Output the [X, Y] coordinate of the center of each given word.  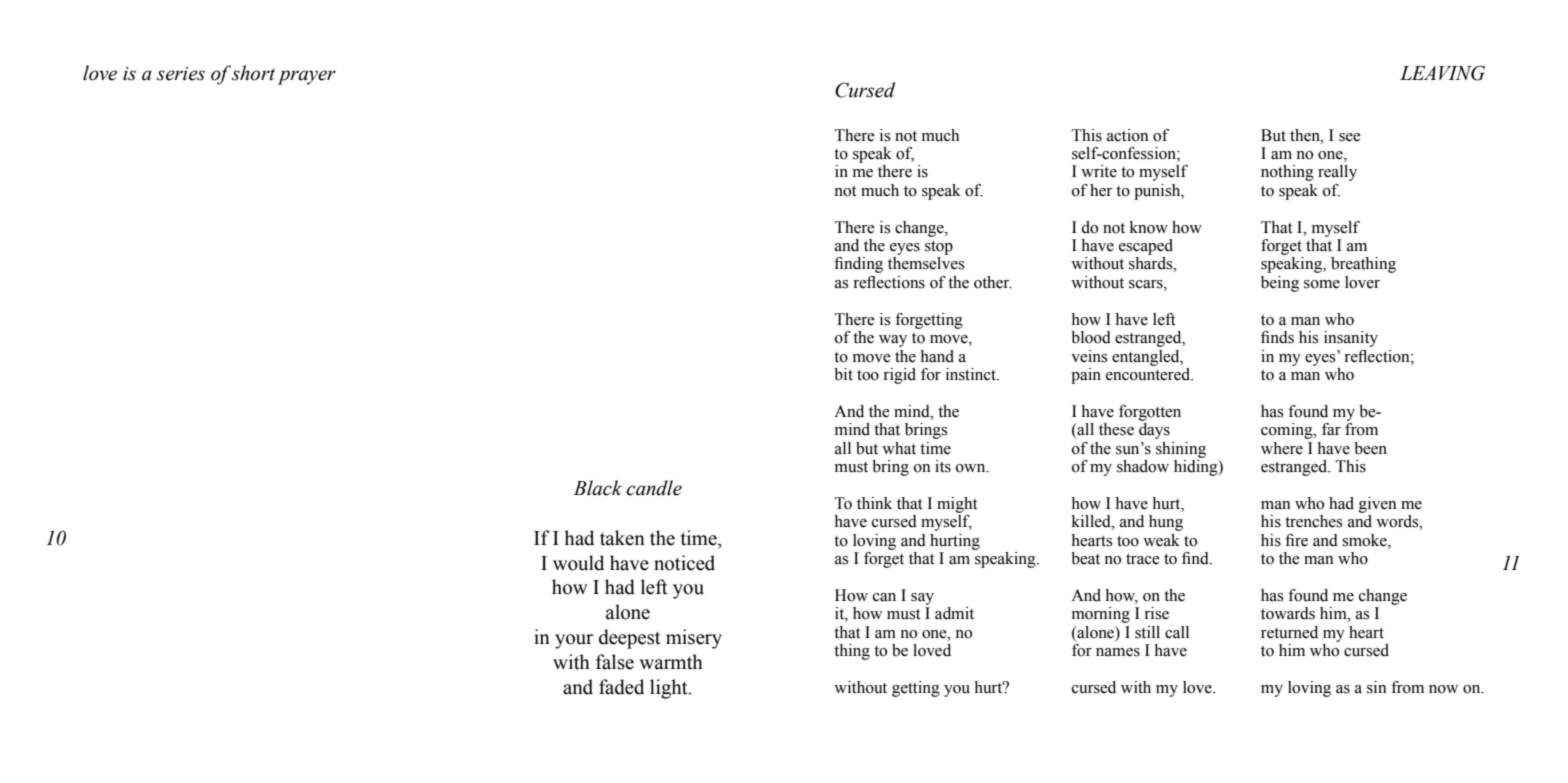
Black [598, 488]
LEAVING [1442, 73]
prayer [307, 77]
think [874, 503]
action [1128, 135]
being [1280, 284]
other [993, 282]
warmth [671, 662]
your [574, 641]
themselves [926, 263]
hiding [1197, 468]
